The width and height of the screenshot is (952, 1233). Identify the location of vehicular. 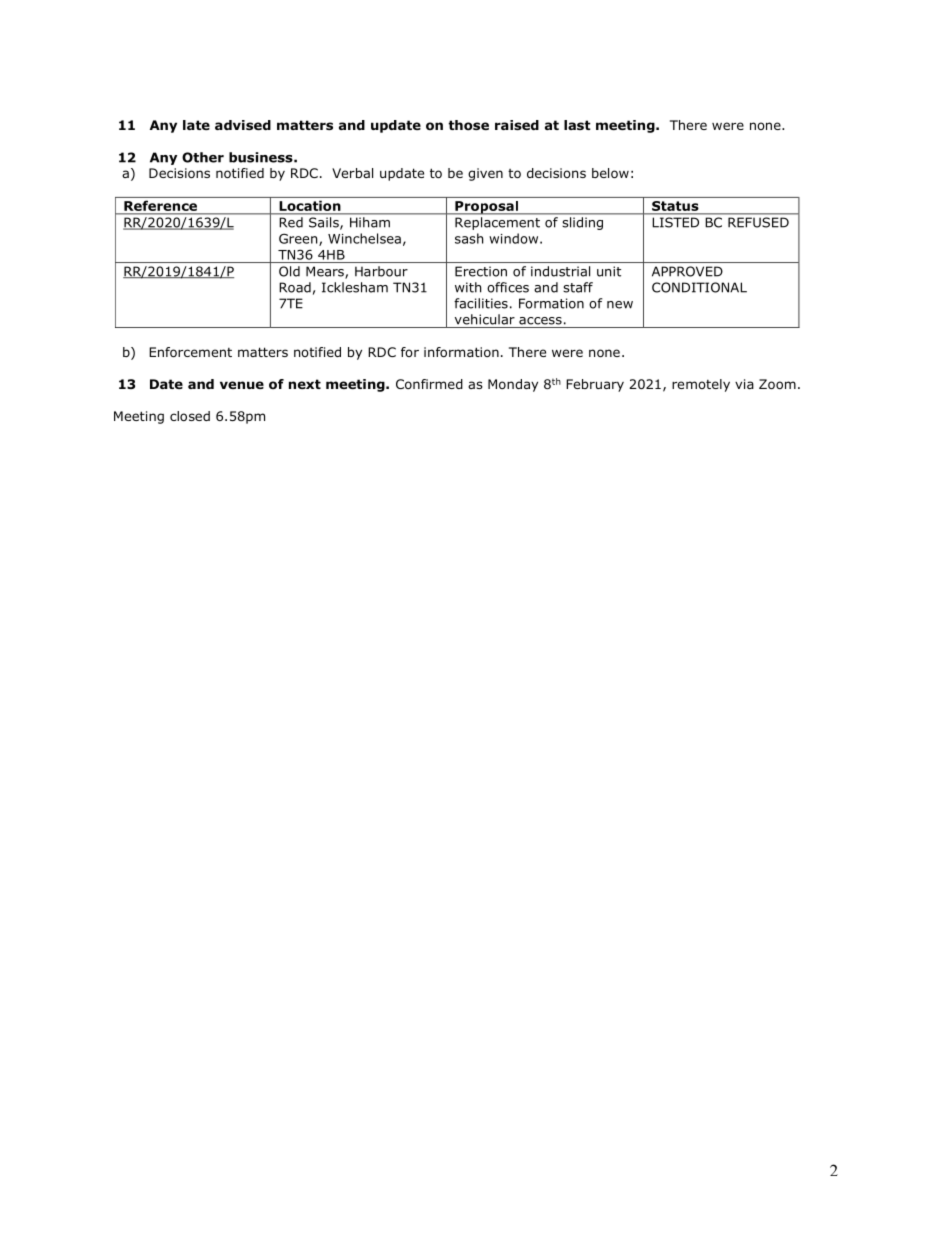
(485, 319).
